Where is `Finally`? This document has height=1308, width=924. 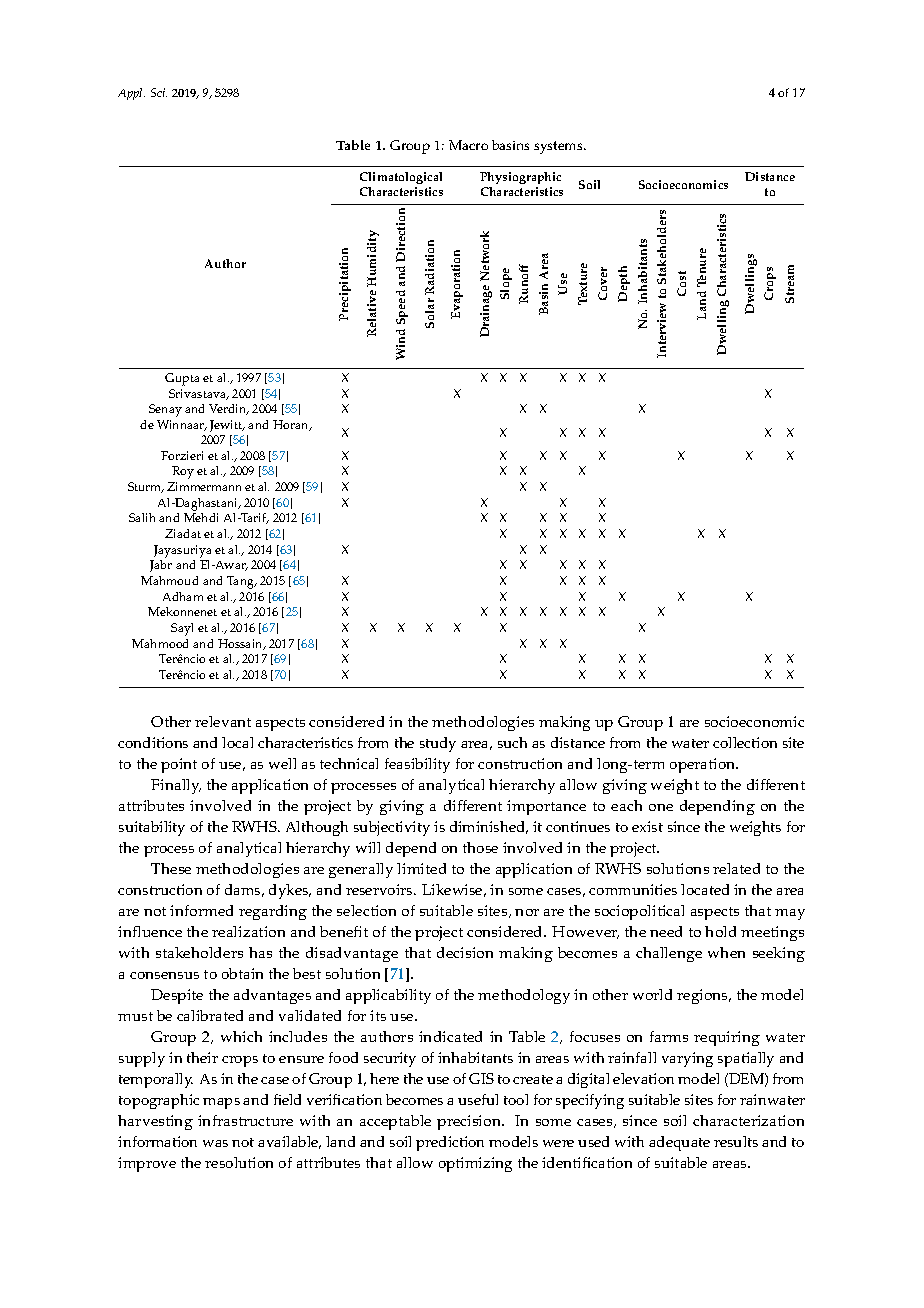 Finally is located at coordinates (176, 786).
